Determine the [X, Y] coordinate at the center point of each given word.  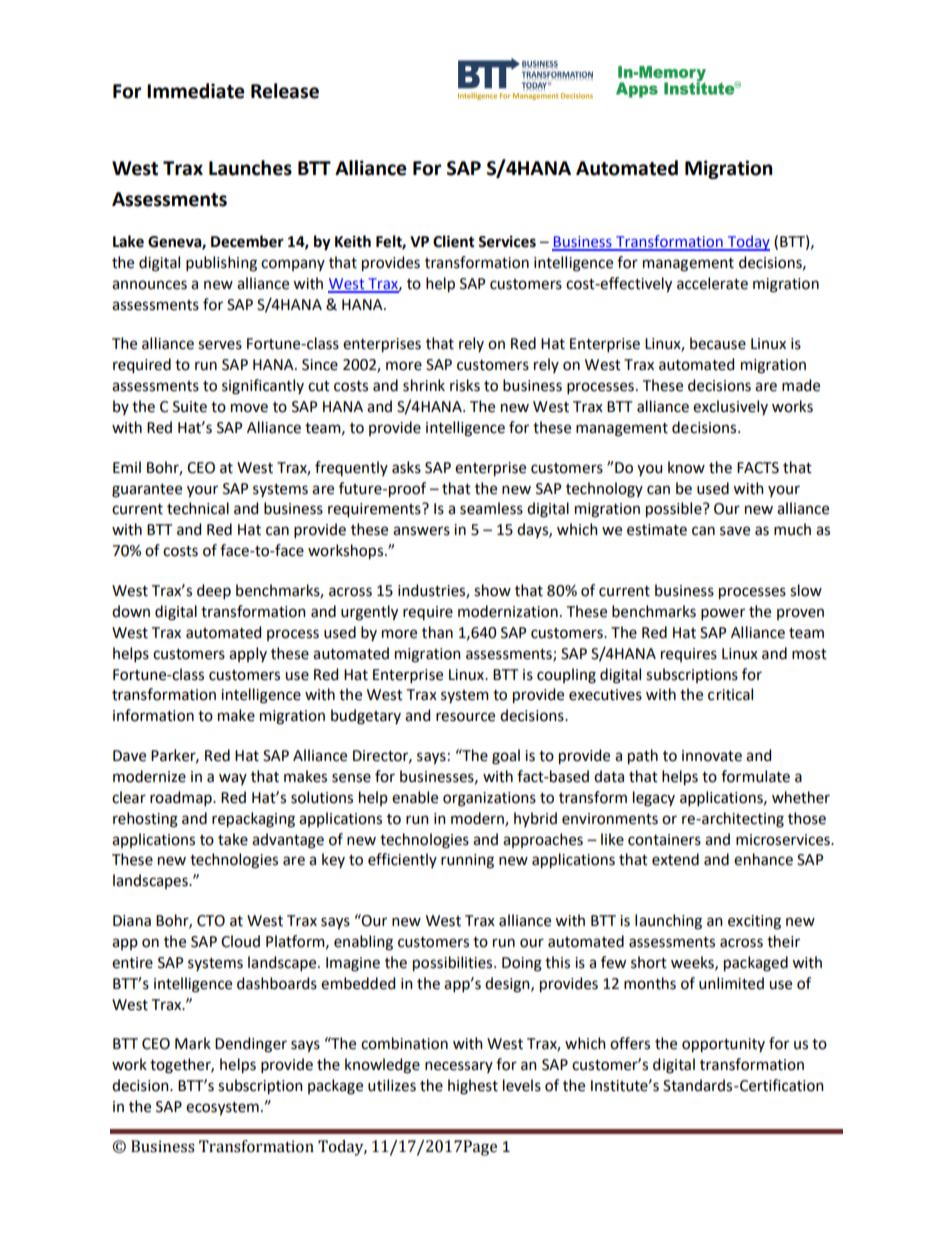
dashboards [277, 983]
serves [220, 345]
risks [465, 385]
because [718, 343]
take [233, 839]
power [723, 614]
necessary [459, 1067]
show [492, 590]
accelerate [712, 283]
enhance [763, 859]
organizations [489, 799]
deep [214, 591]
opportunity [723, 1045]
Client [454, 241]
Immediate [196, 91]
